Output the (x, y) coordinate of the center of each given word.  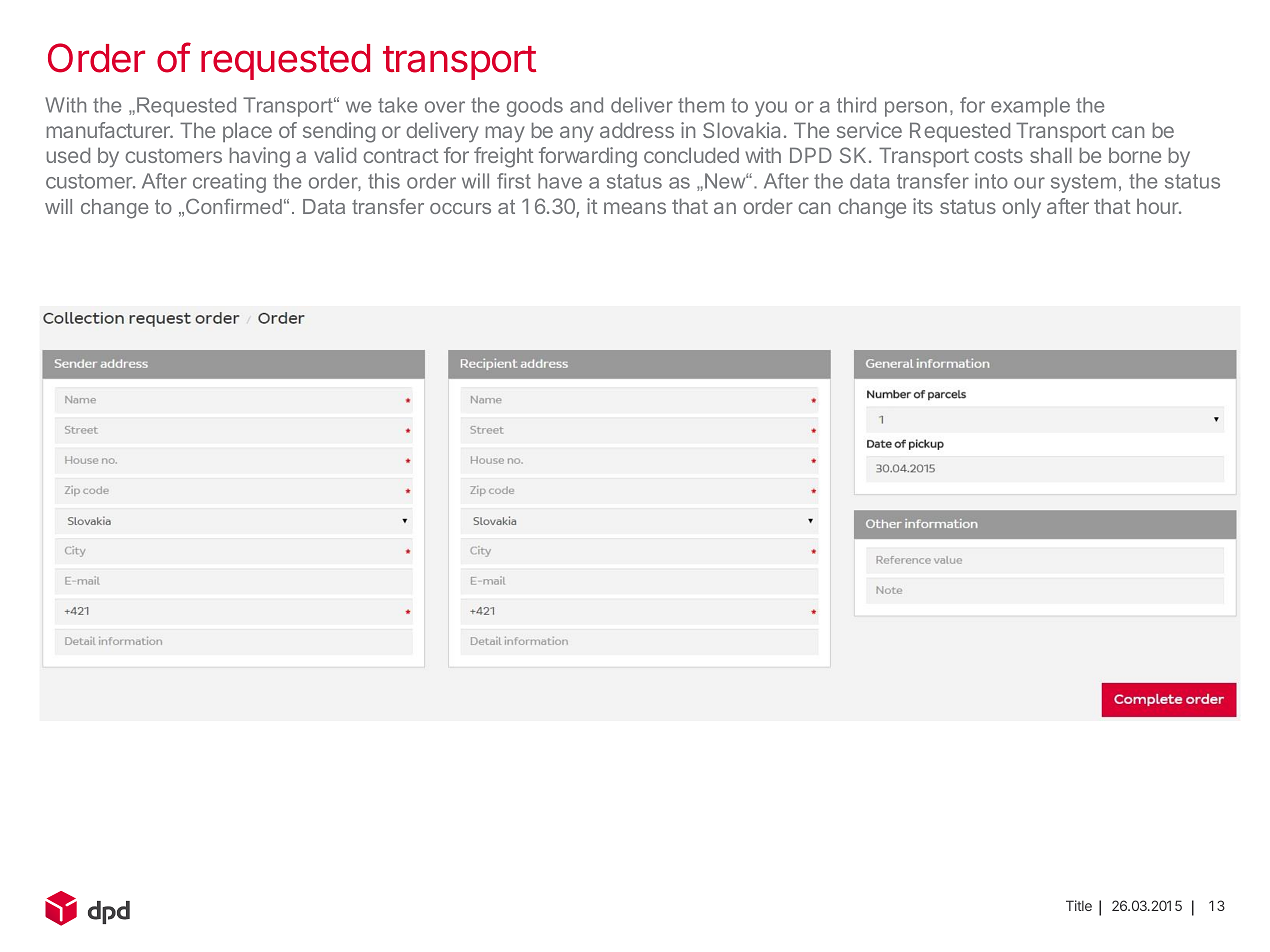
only (1021, 208)
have (560, 181)
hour (1159, 206)
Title (1079, 905)
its (923, 206)
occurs (460, 208)
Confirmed (234, 206)
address (637, 130)
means (635, 208)
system (1083, 183)
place (247, 132)
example (1030, 107)
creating (229, 183)
